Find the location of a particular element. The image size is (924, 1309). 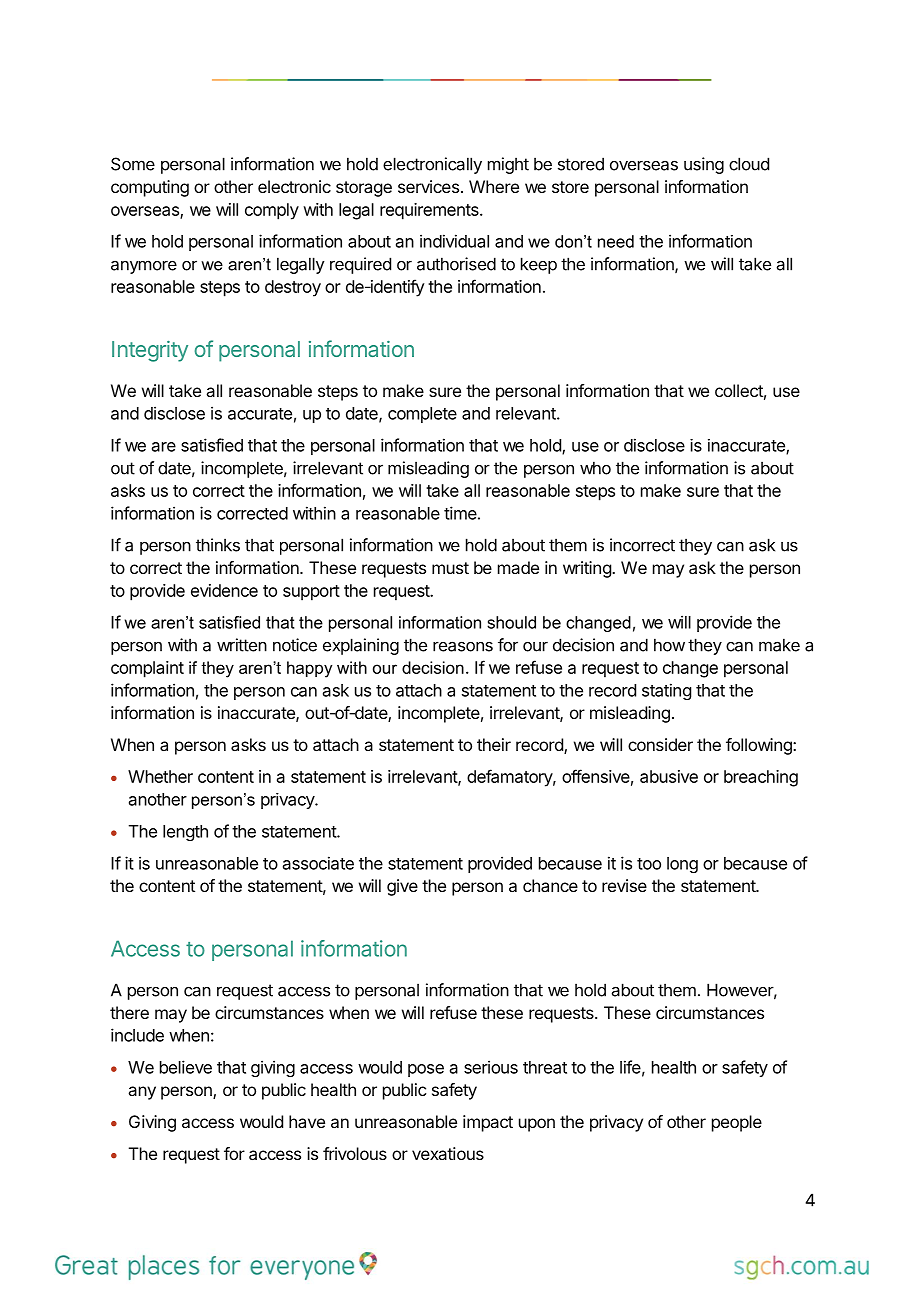

abusive is located at coordinates (669, 776).
